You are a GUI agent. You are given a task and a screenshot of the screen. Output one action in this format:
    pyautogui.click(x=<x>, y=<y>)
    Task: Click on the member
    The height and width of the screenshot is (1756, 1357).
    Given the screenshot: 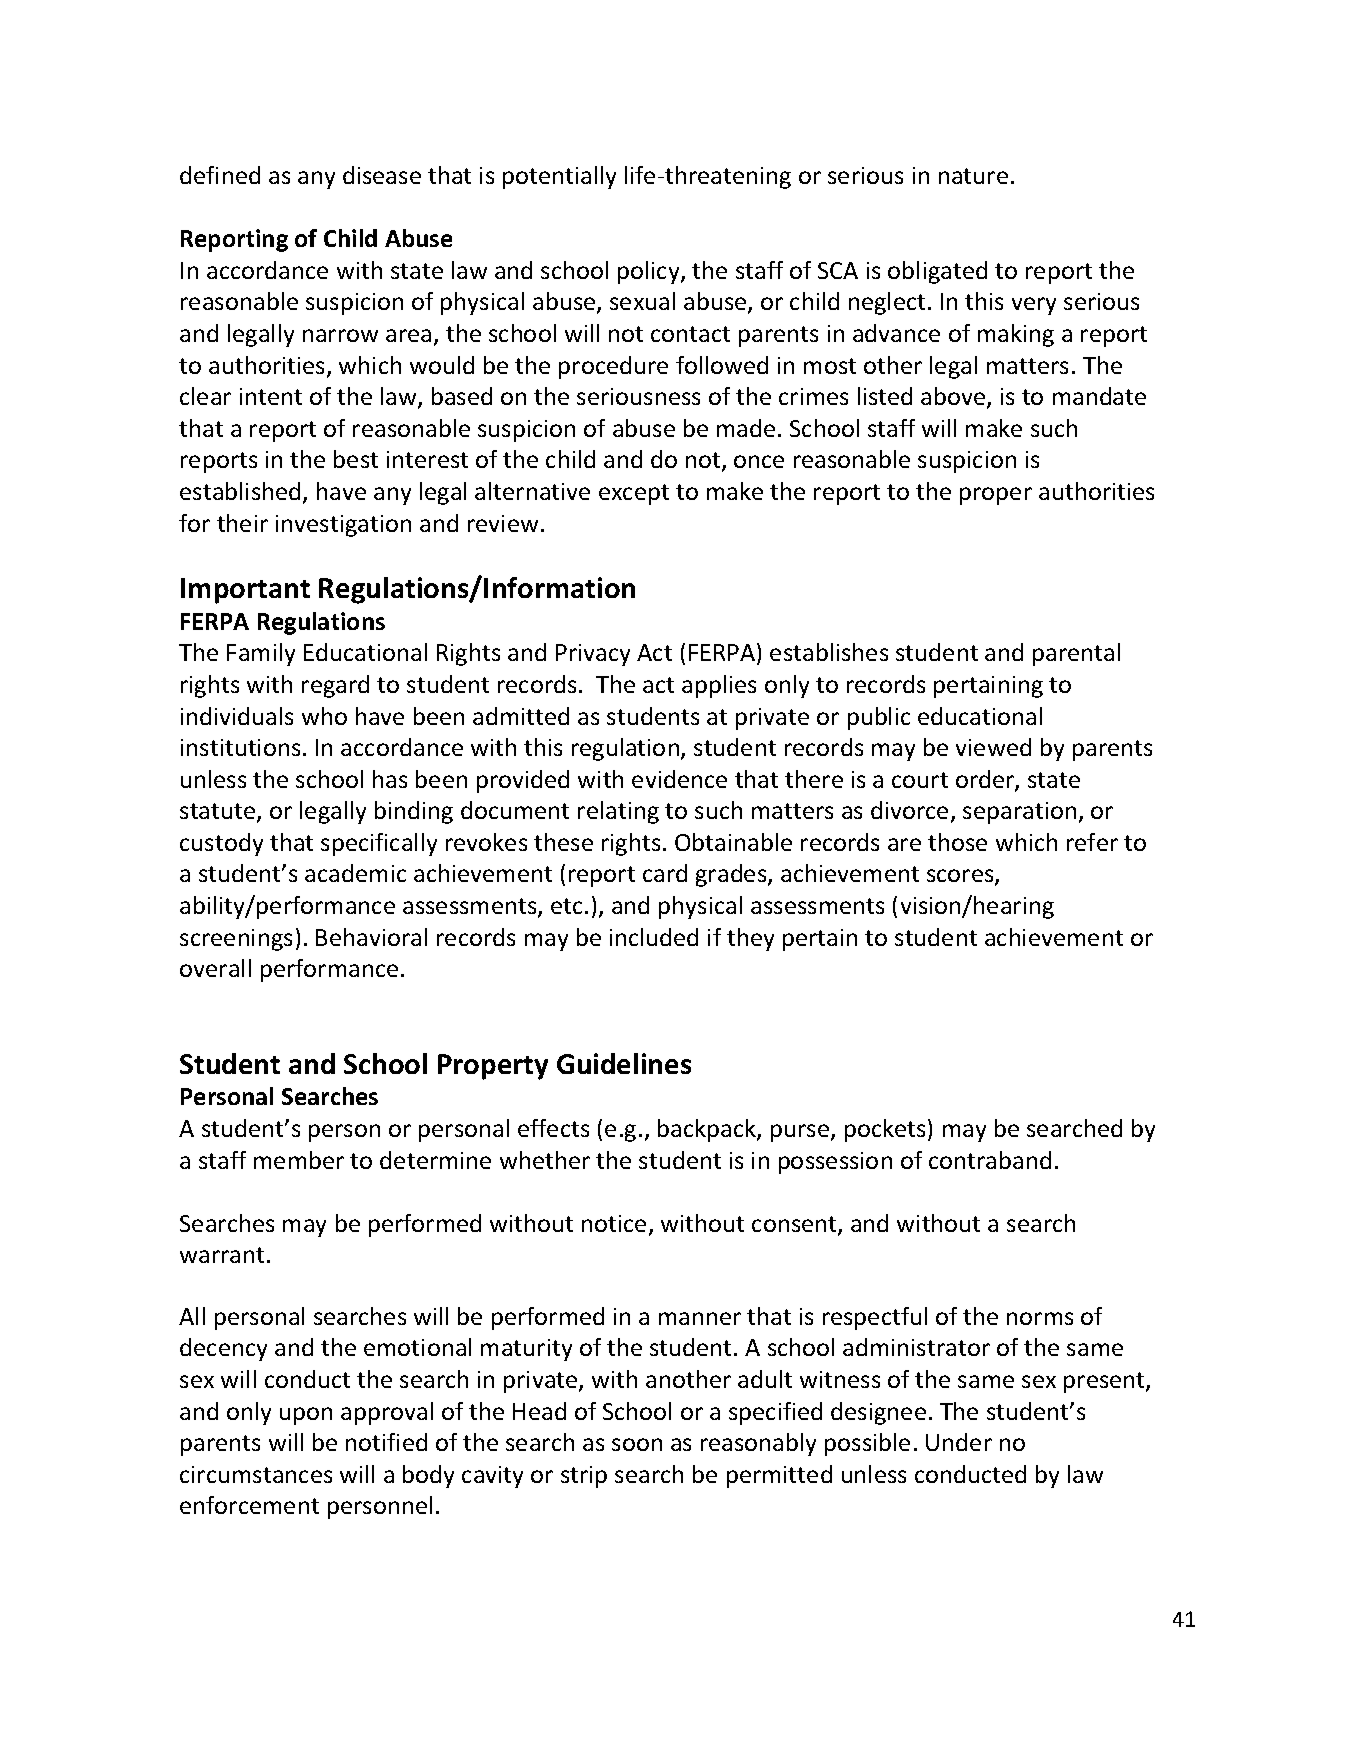 What is the action you would take?
    pyautogui.click(x=299, y=1160)
